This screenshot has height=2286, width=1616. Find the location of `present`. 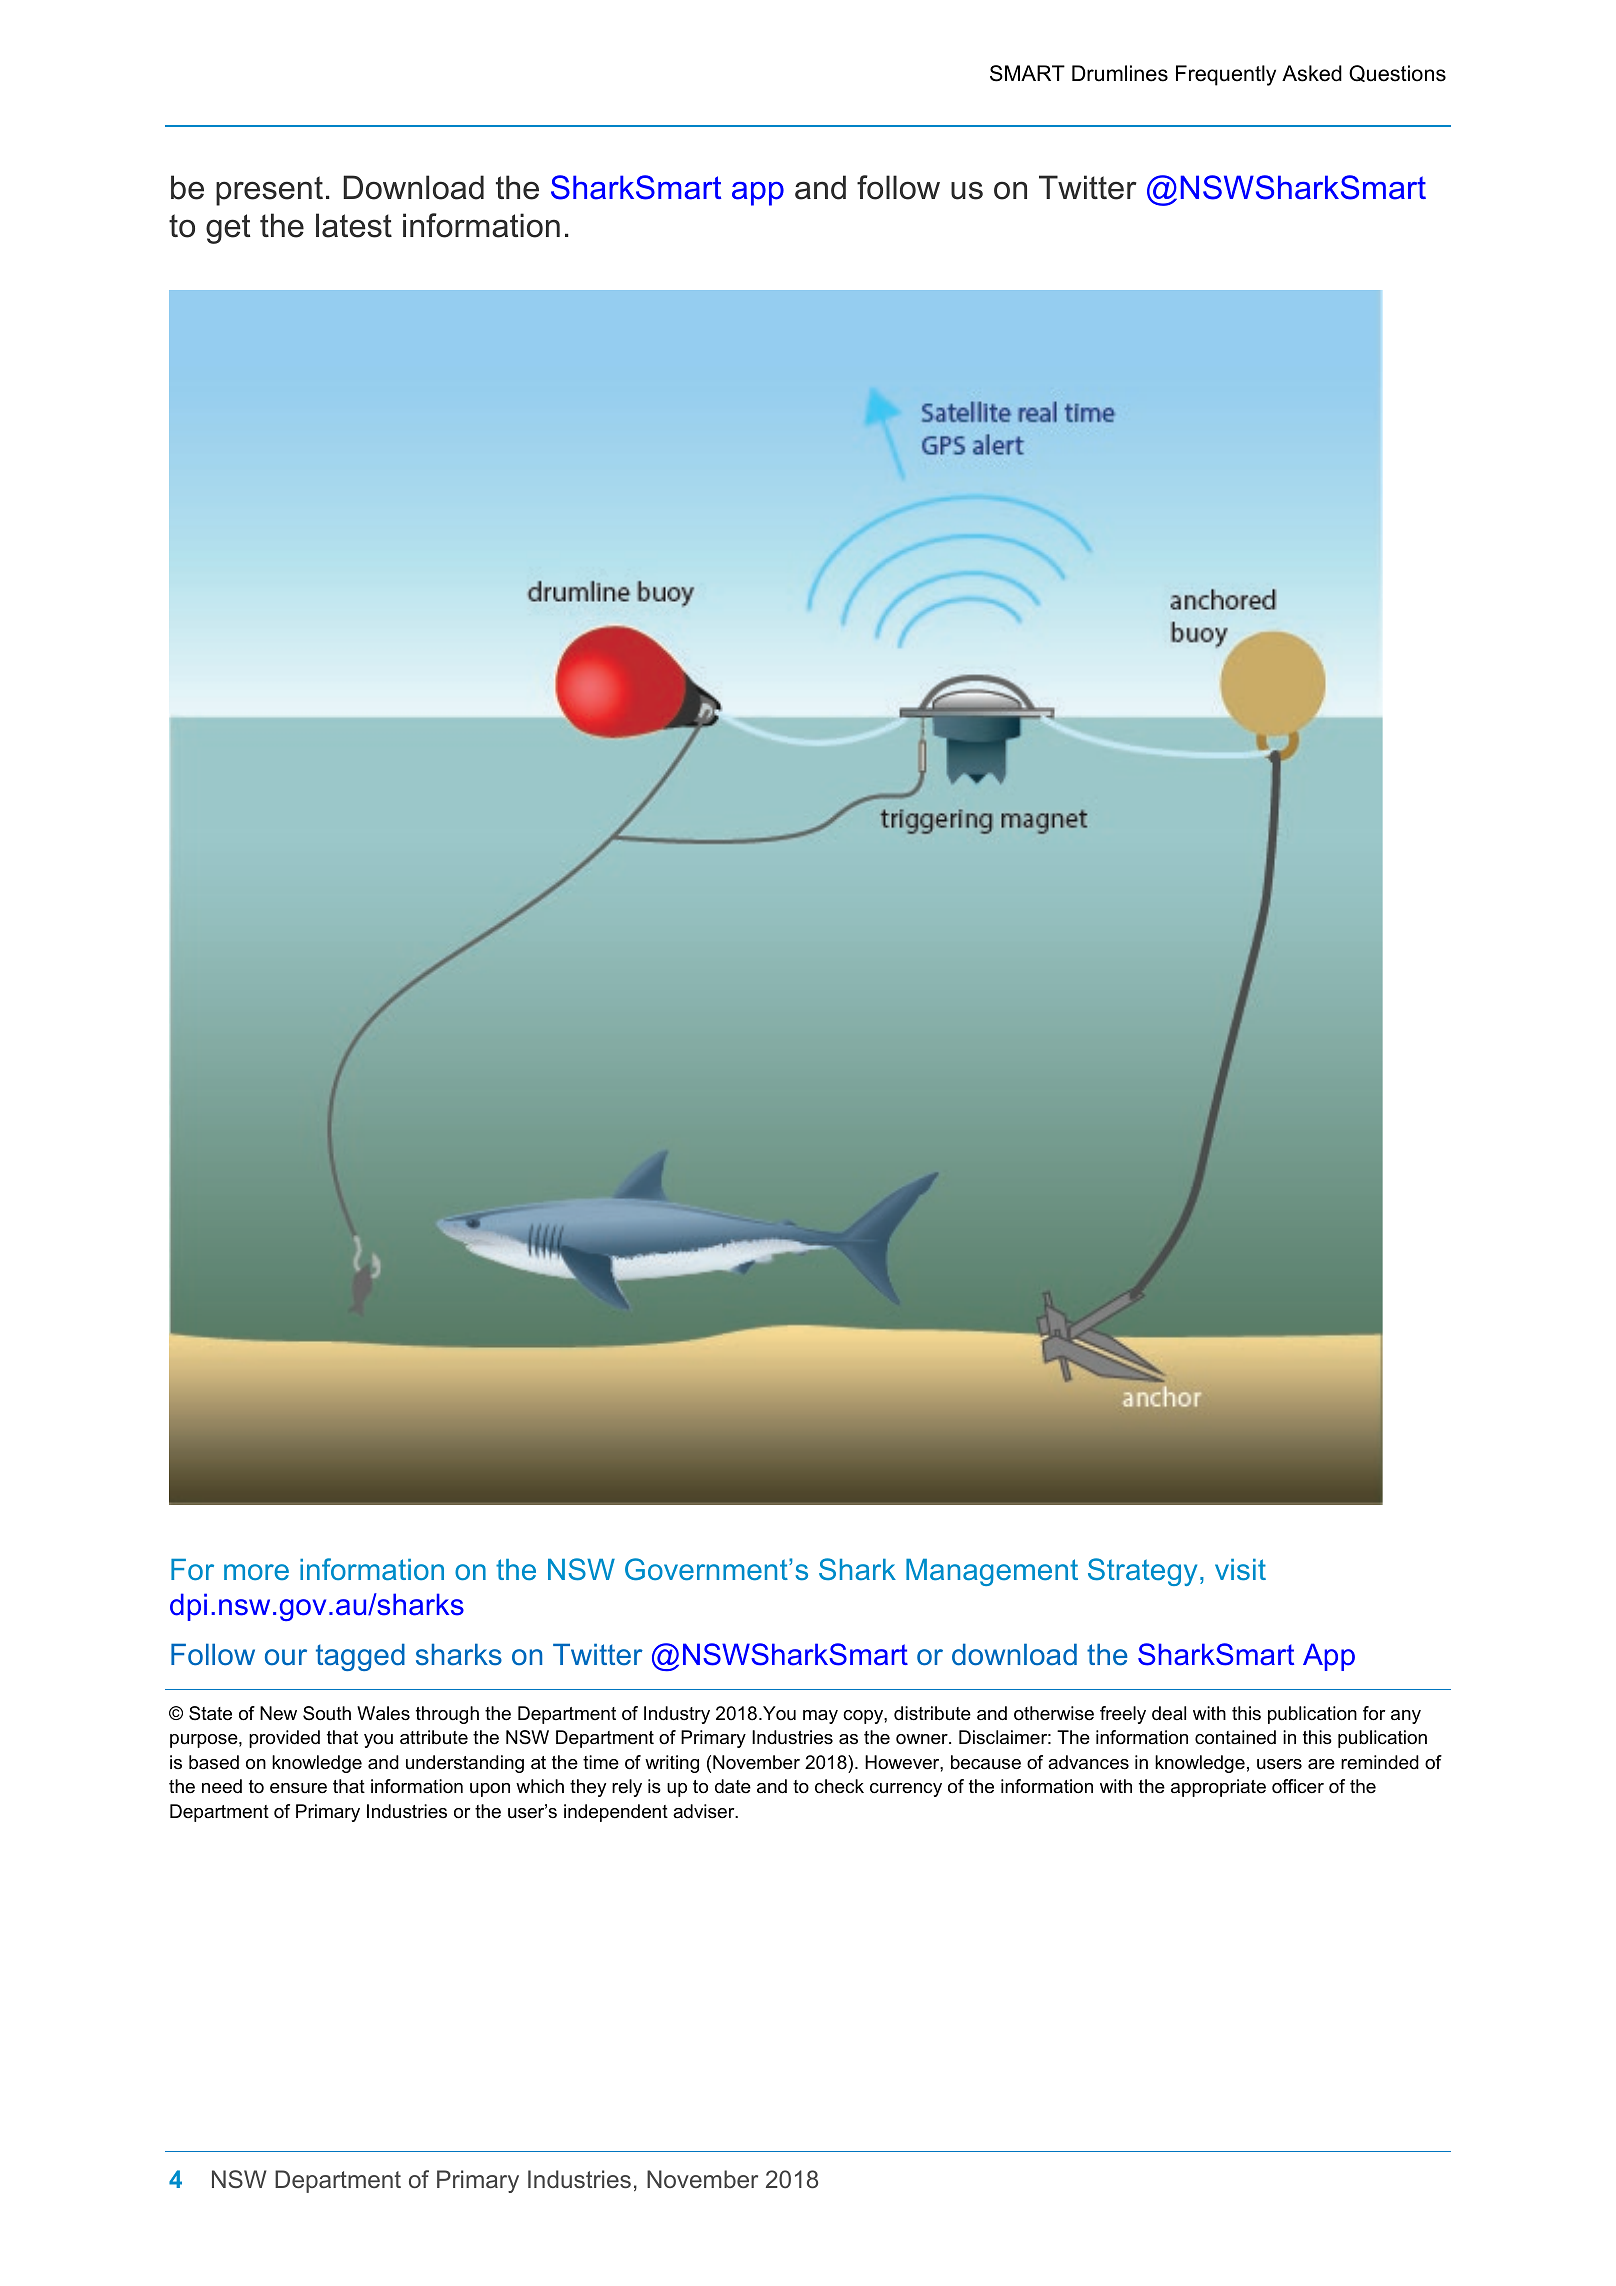

present is located at coordinates (269, 191).
